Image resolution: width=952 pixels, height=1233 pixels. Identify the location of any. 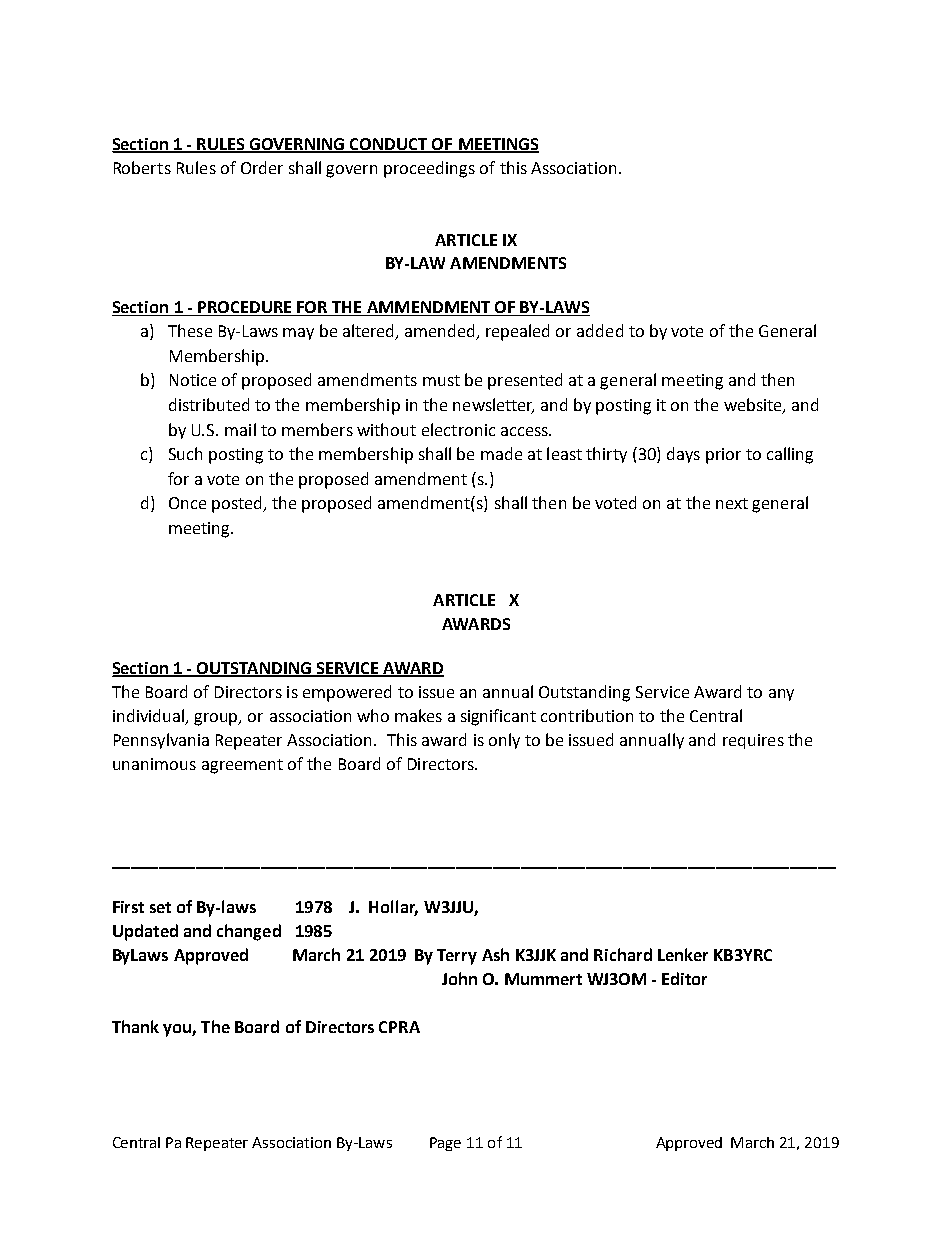
(781, 695).
